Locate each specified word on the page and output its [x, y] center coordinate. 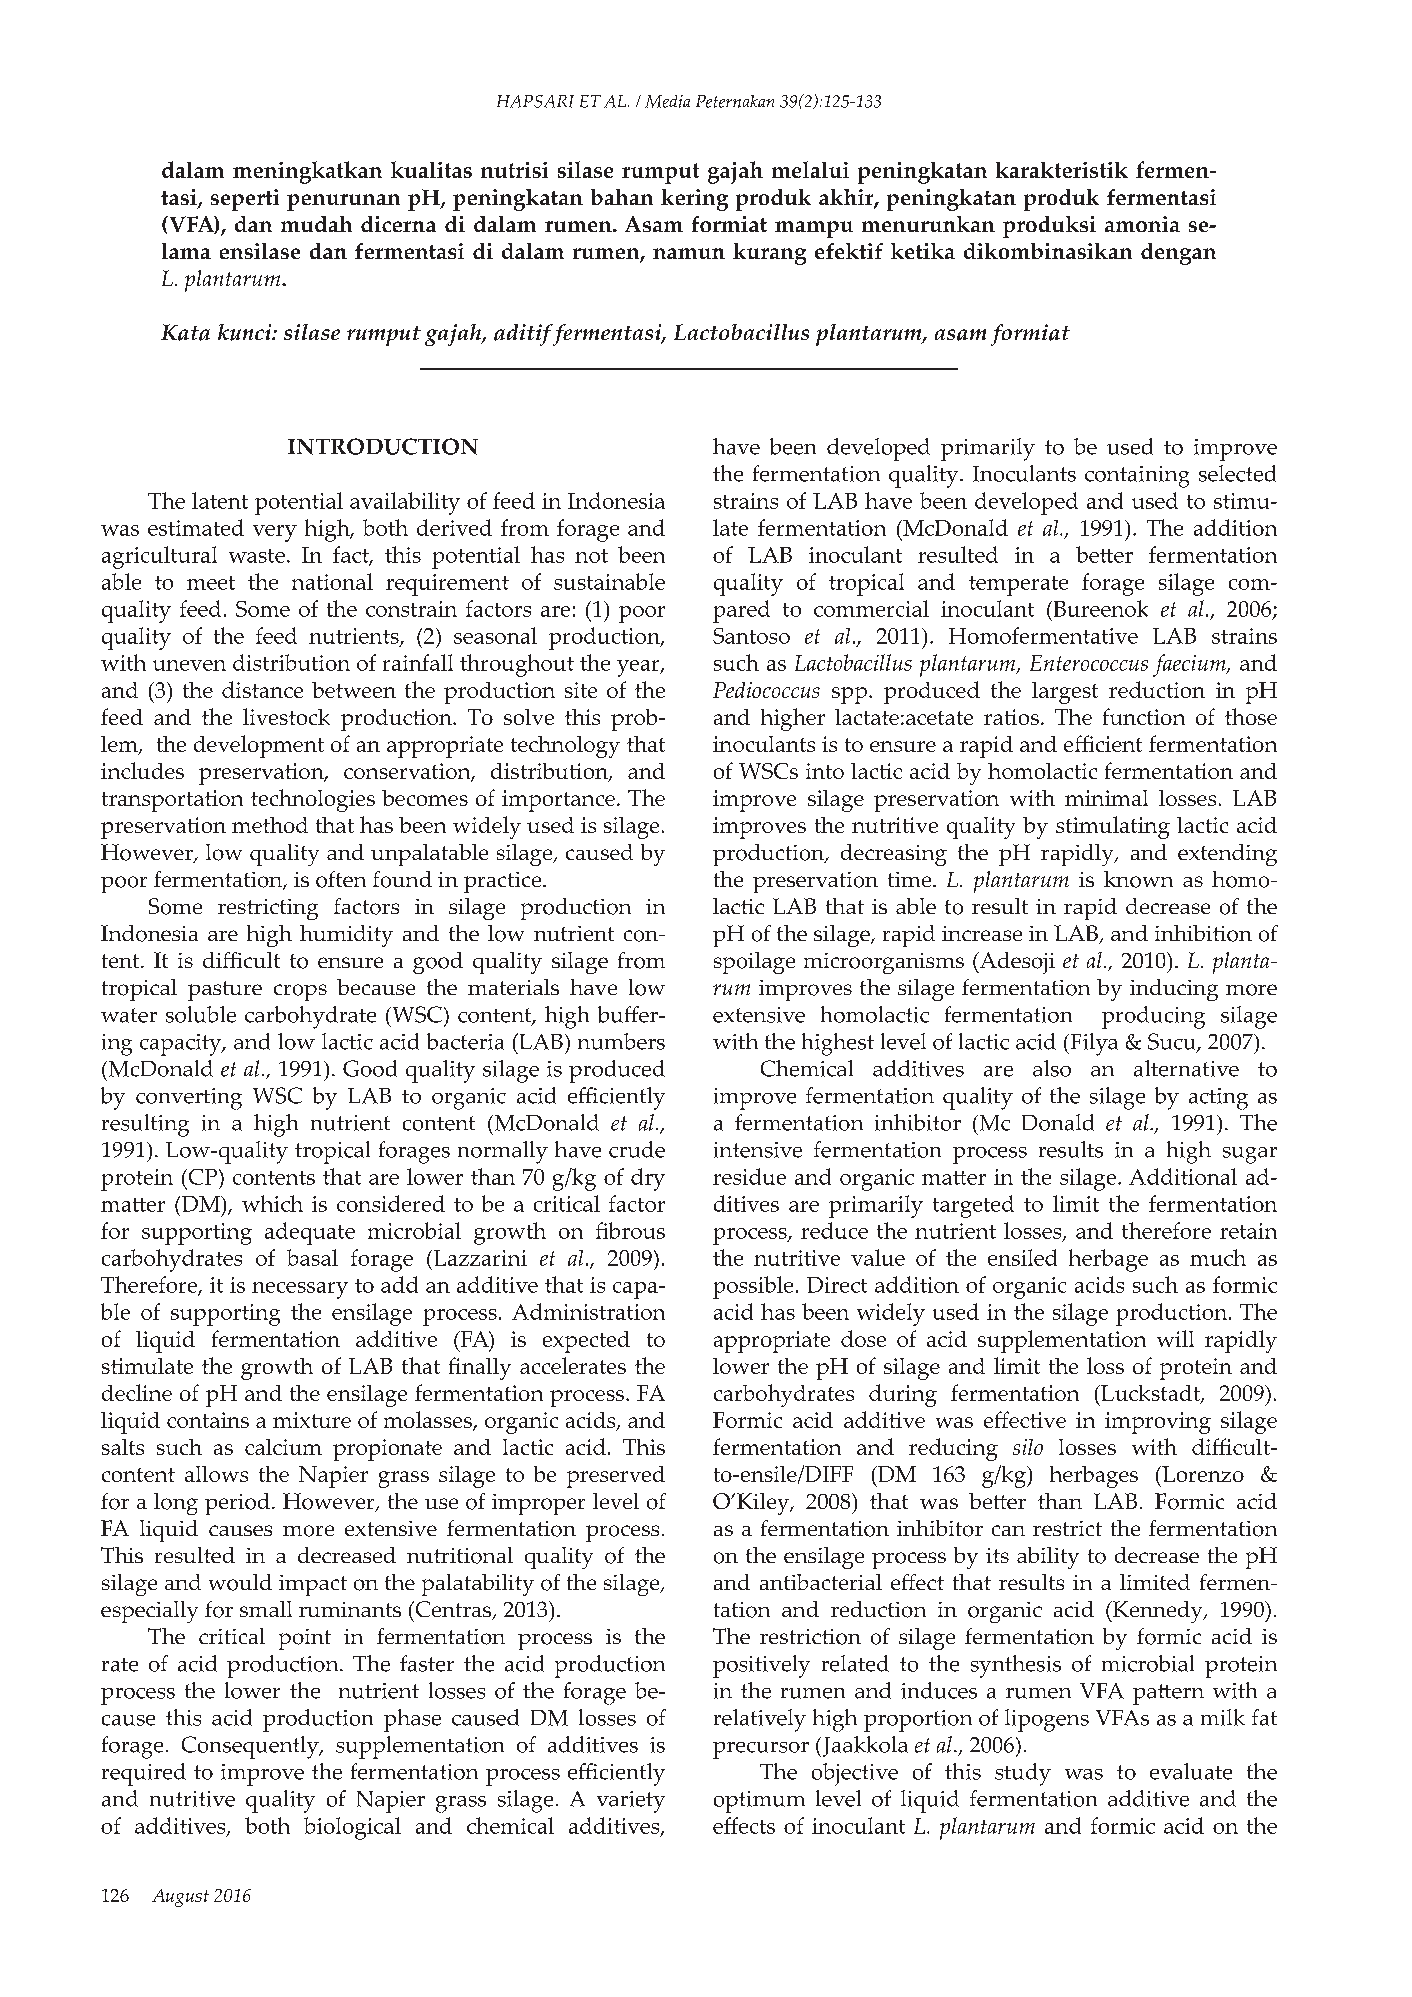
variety [631, 1802]
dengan [1178, 254]
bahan [622, 197]
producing [1153, 1017]
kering [694, 200]
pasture [225, 991]
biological [352, 1828]
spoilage [754, 963]
